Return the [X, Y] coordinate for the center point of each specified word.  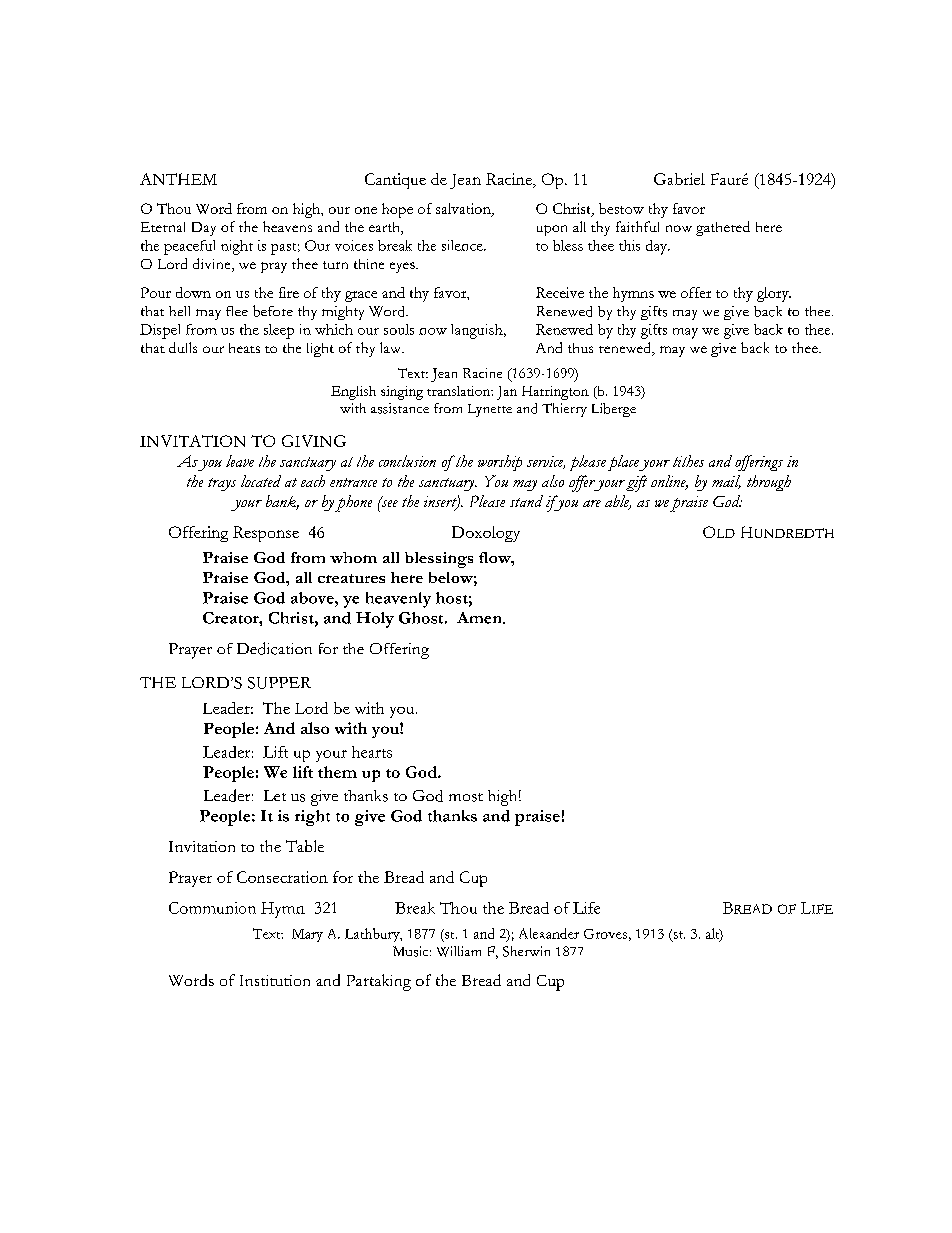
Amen [480, 618]
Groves [605, 934]
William [459, 951]
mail [726, 482]
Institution [275, 980]
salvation [464, 210]
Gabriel [679, 179]
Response [266, 534]
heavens [287, 226]
